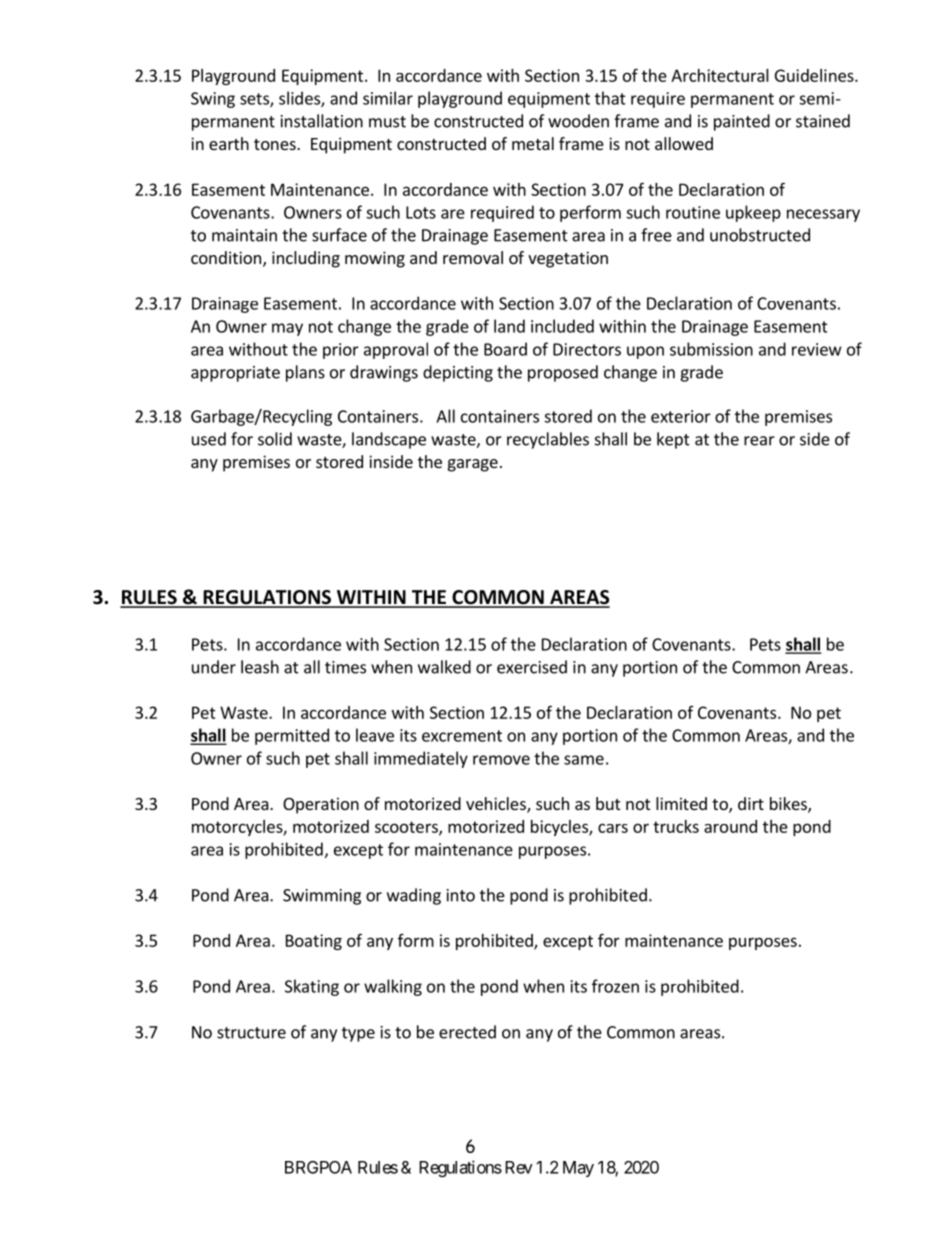 Image resolution: width=952 pixels, height=1233 pixels. Describe the element at coordinates (548, 440) in the document. I see `recyclables` at that location.
